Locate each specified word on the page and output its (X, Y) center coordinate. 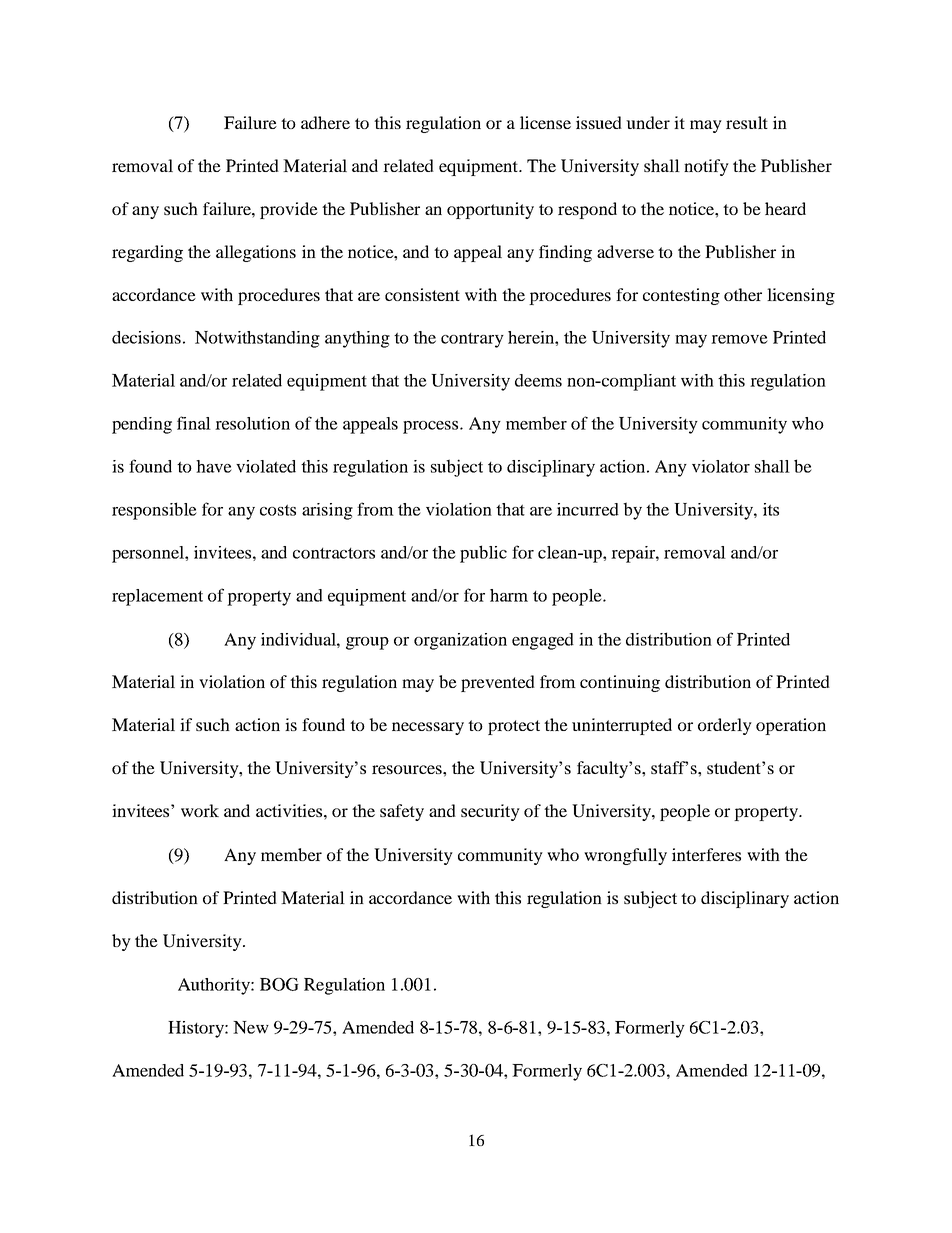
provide (289, 210)
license (545, 122)
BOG (279, 984)
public (483, 554)
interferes (706, 854)
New (251, 1027)
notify (706, 167)
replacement (157, 597)
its (771, 509)
